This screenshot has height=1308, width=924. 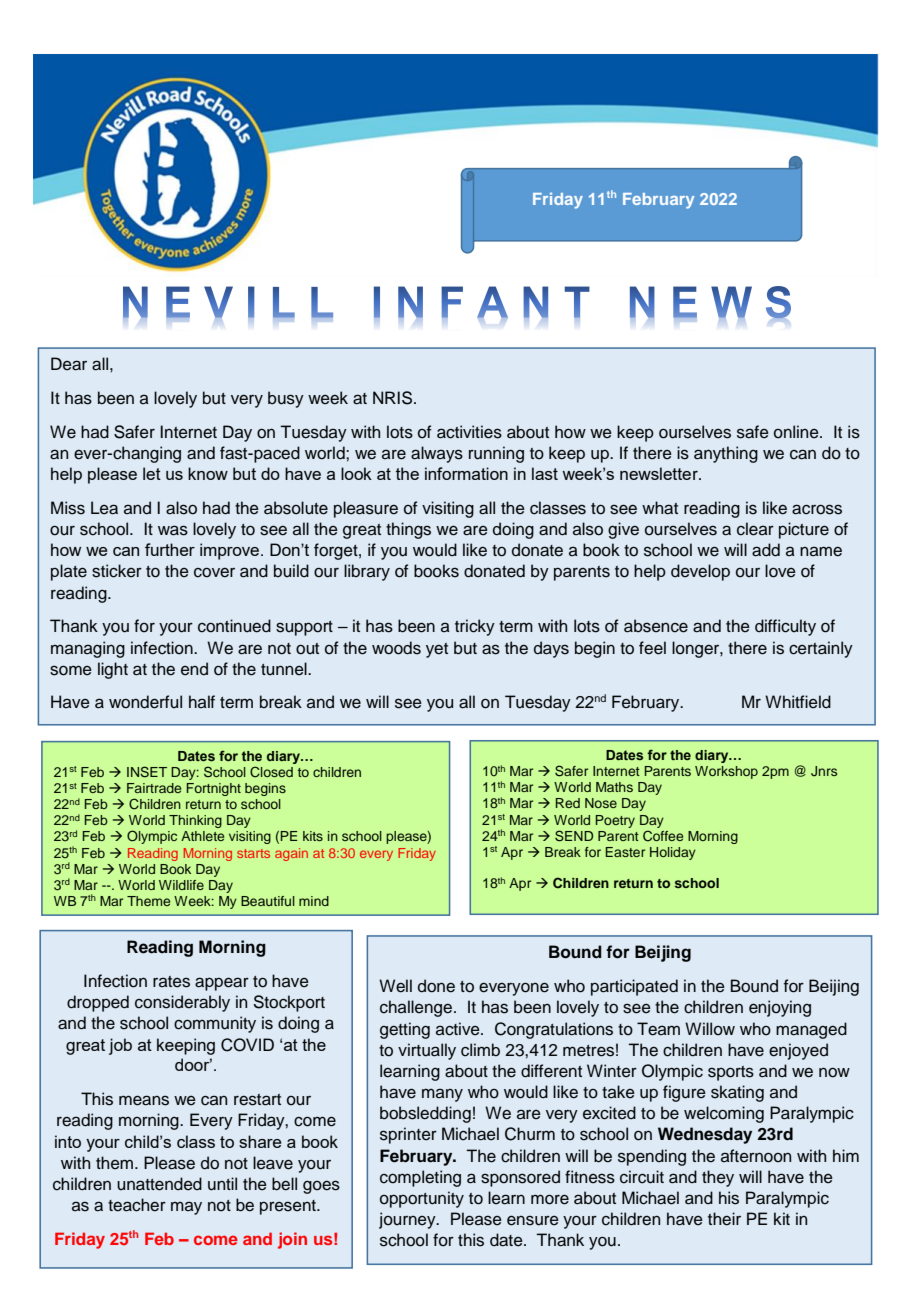 What do you see at coordinates (171, 982) in the screenshot?
I see `rates` at bounding box center [171, 982].
